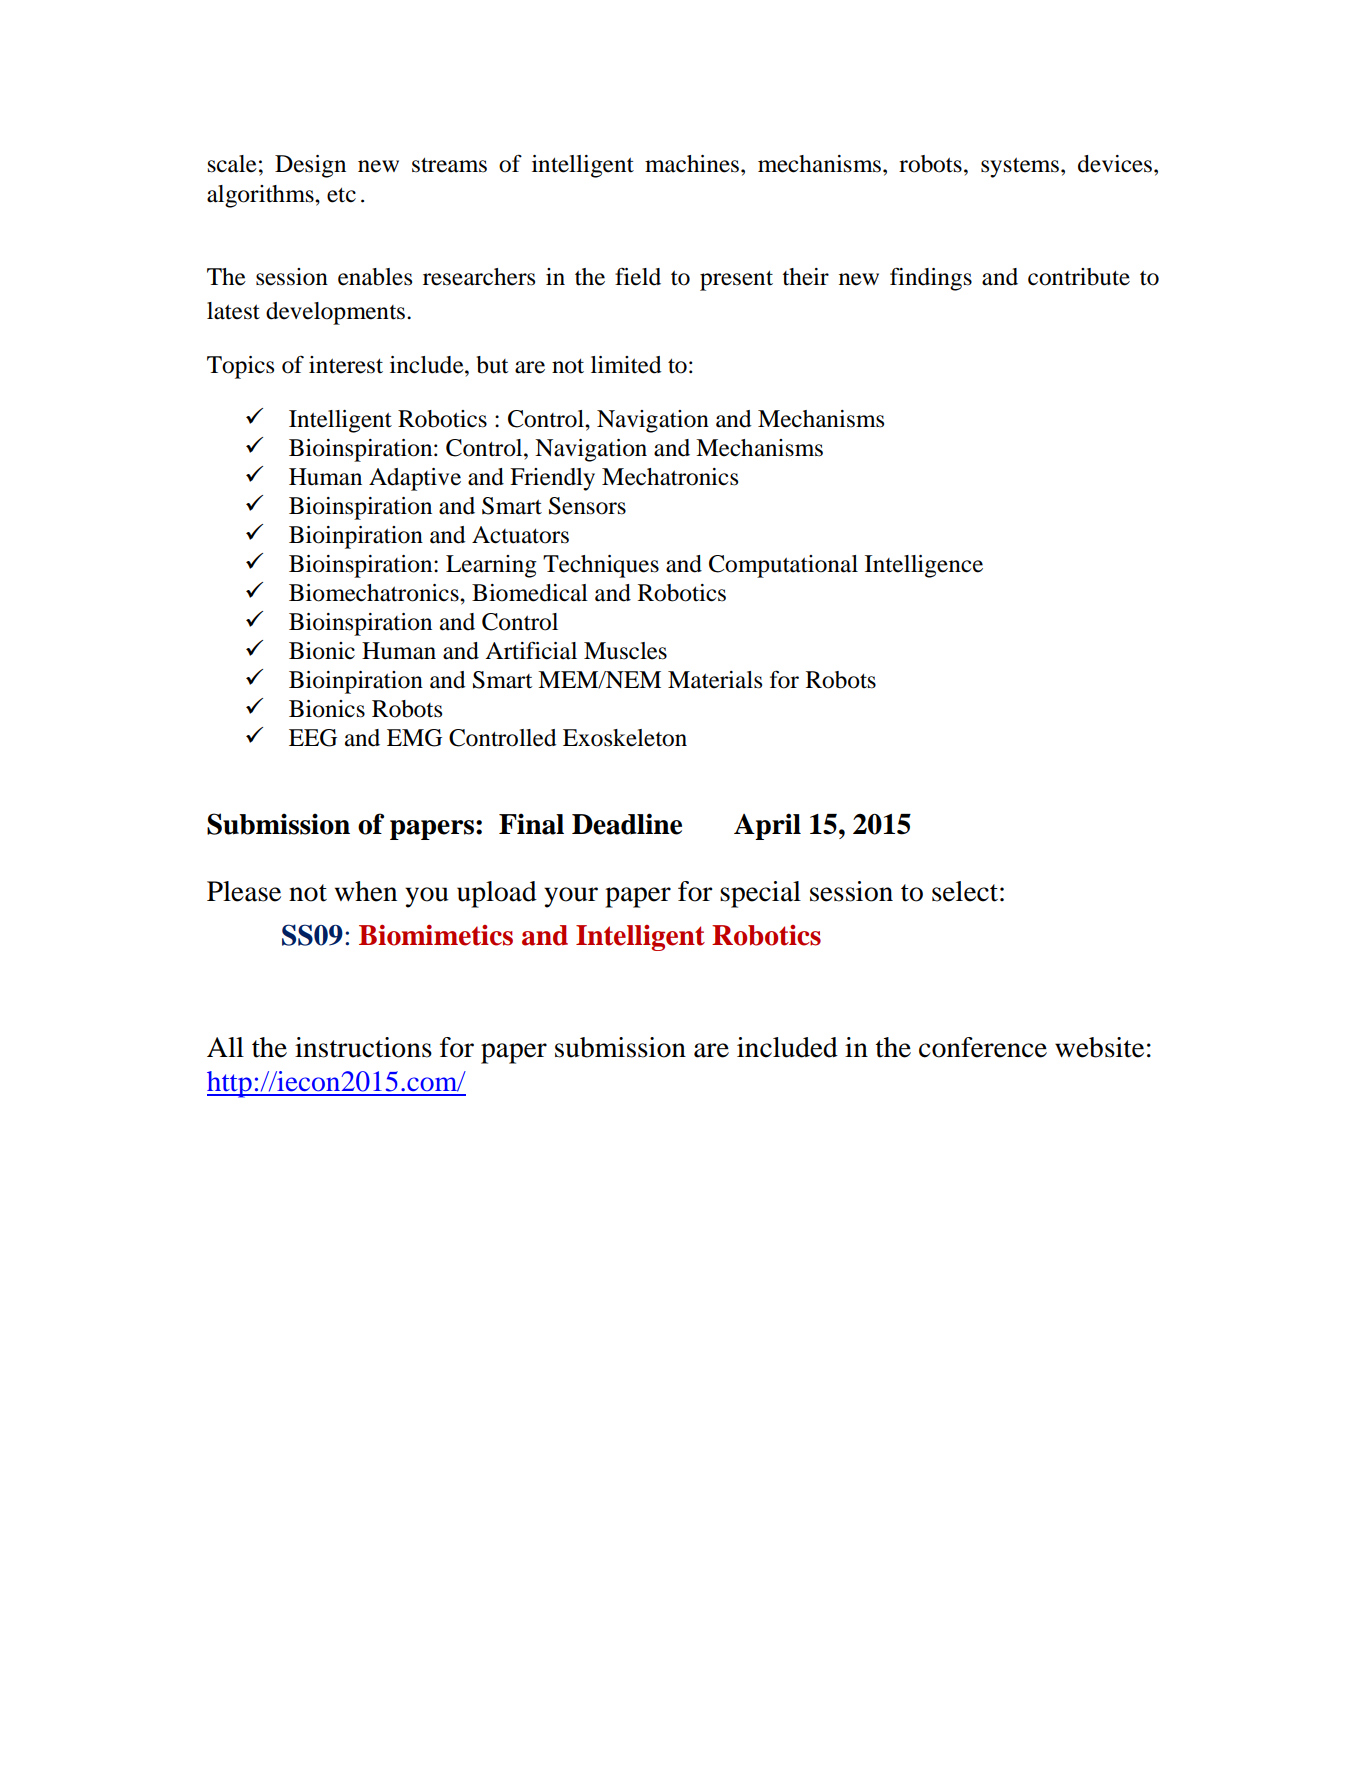 This document has height=1768, width=1366. What do you see at coordinates (924, 566) in the document?
I see `Intelligence` at bounding box center [924, 566].
